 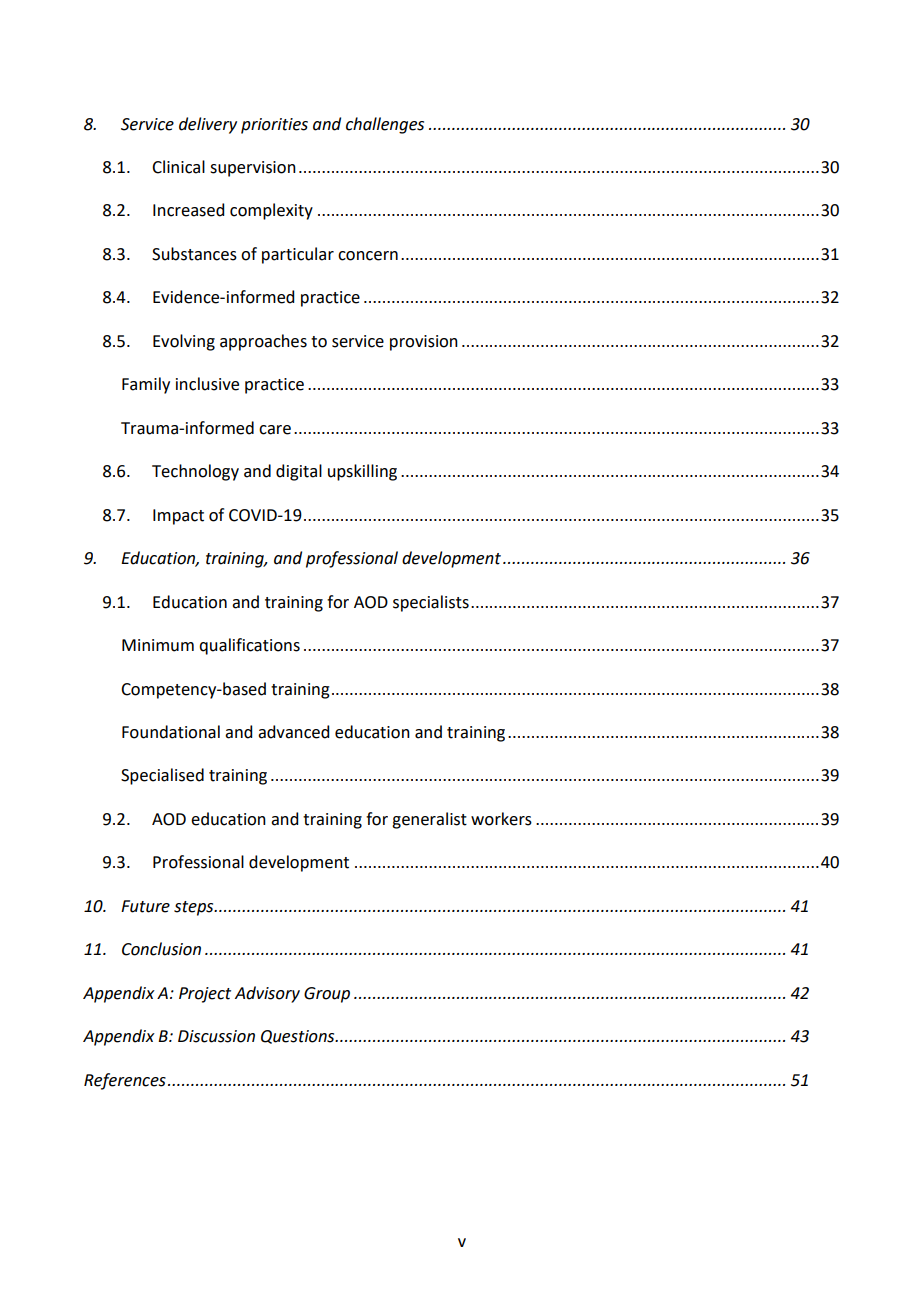 I want to click on Foundational, so click(x=171, y=732).
